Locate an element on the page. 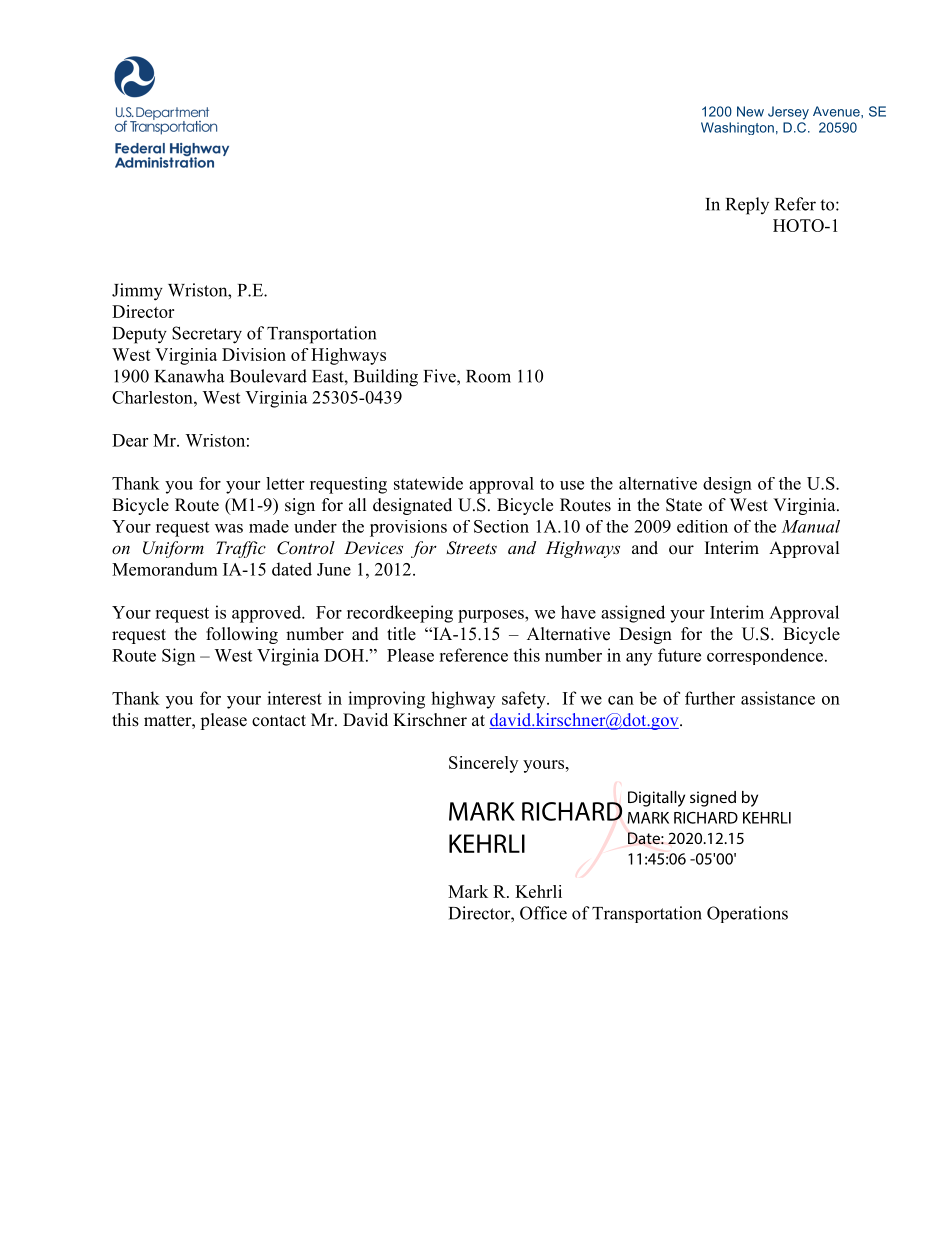 Image resolution: width=952 pixels, height=1233 pixels. Washington is located at coordinates (737, 128).
